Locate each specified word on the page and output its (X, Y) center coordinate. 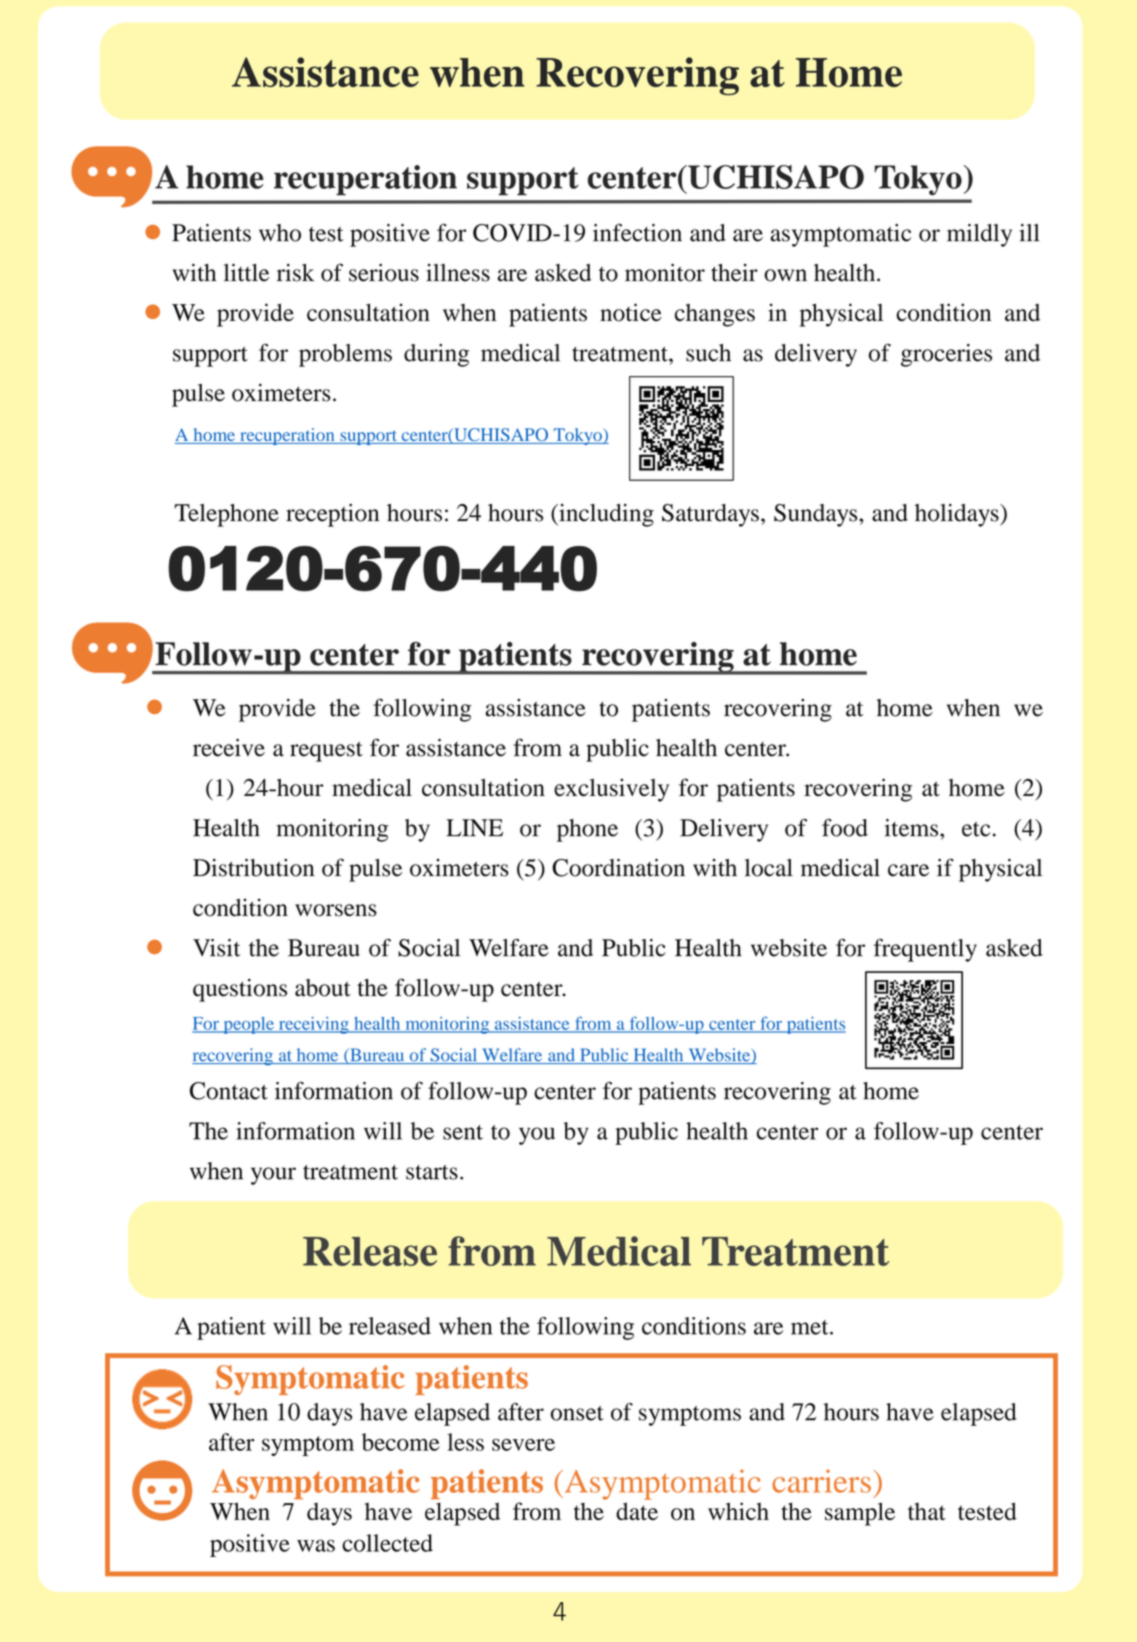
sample (860, 1514)
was (316, 1545)
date (637, 1511)
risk (295, 273)
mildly (979, 235)
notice (631, 312)
